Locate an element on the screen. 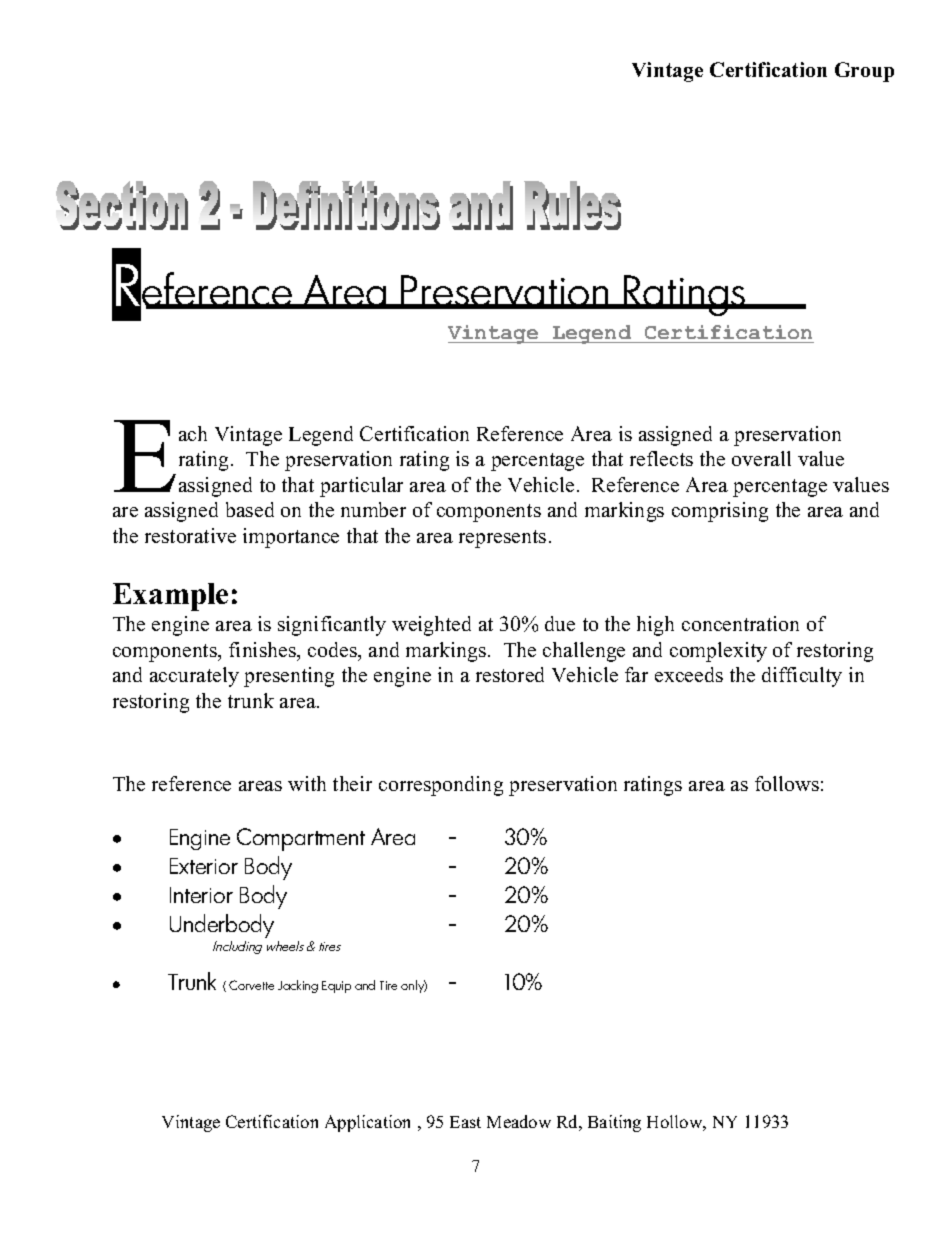  ach is located at coordinates (193, 433).
